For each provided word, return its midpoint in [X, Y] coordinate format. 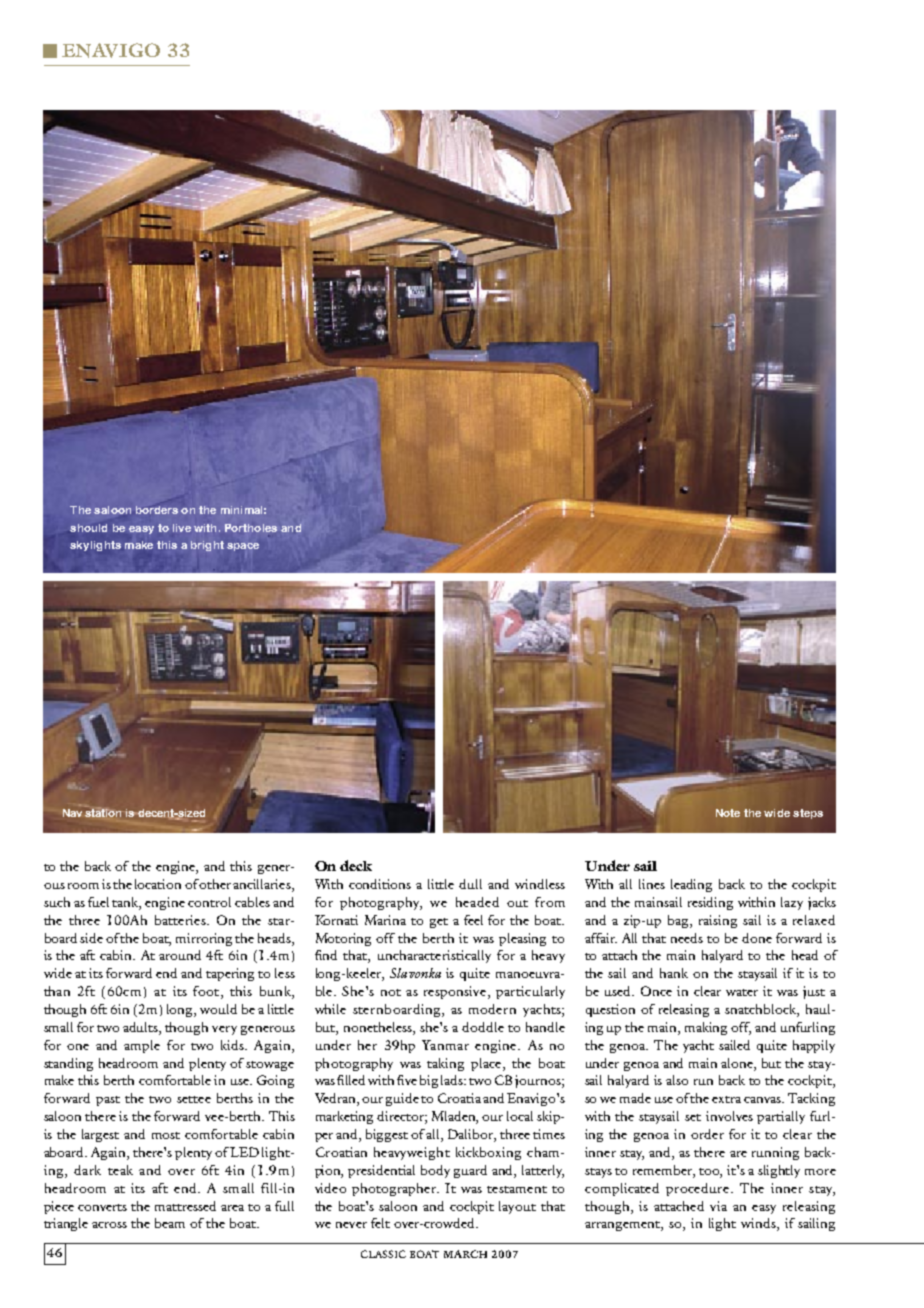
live [182, 528]
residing [710, 903]
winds [759, 1224]
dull [470, 884]
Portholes [251, 528]
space [243, 547]
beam [170, 1223]
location [158, 884]
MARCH [465, 1254]
